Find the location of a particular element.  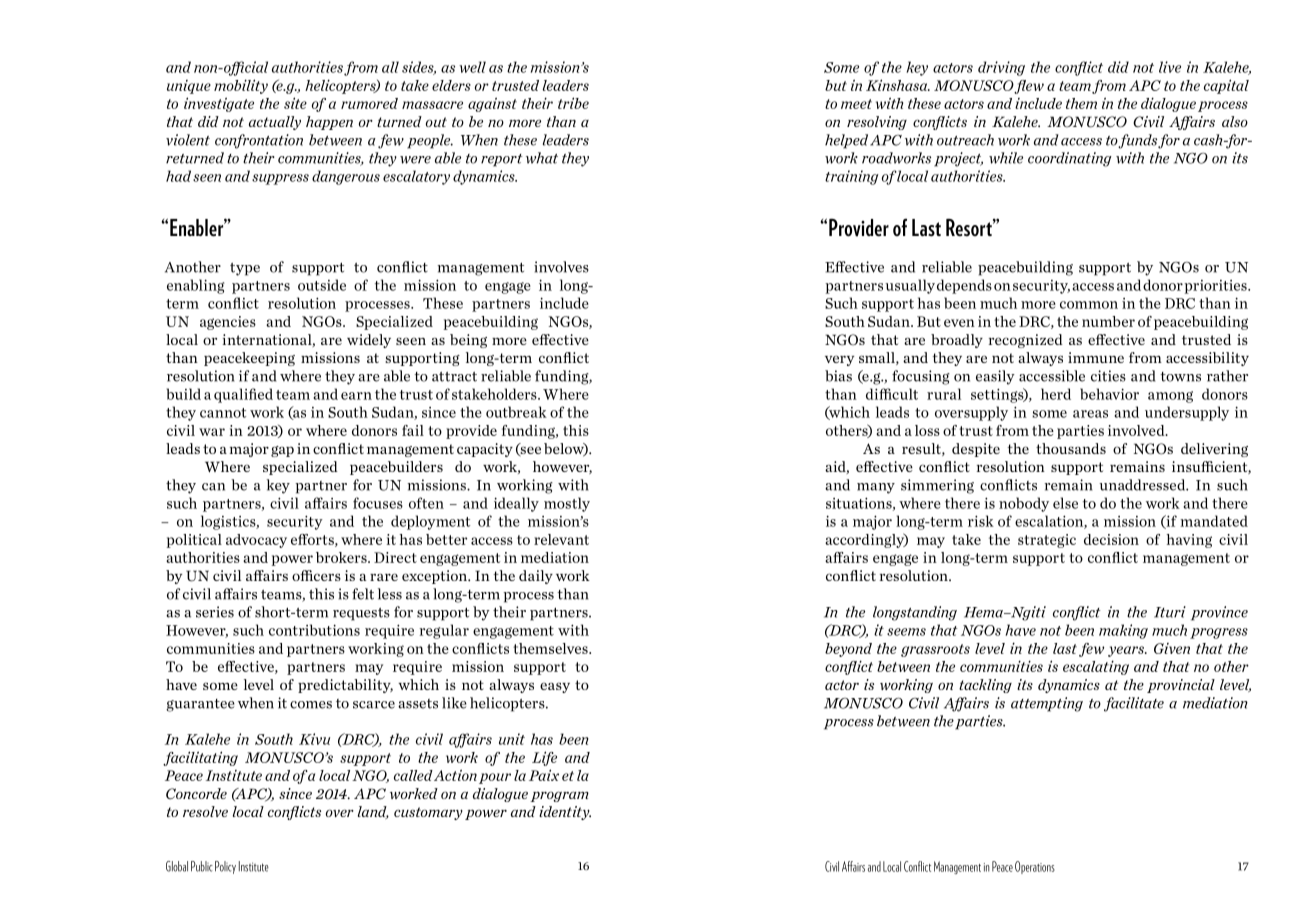

tribe is located at coordinates (573, 103).
